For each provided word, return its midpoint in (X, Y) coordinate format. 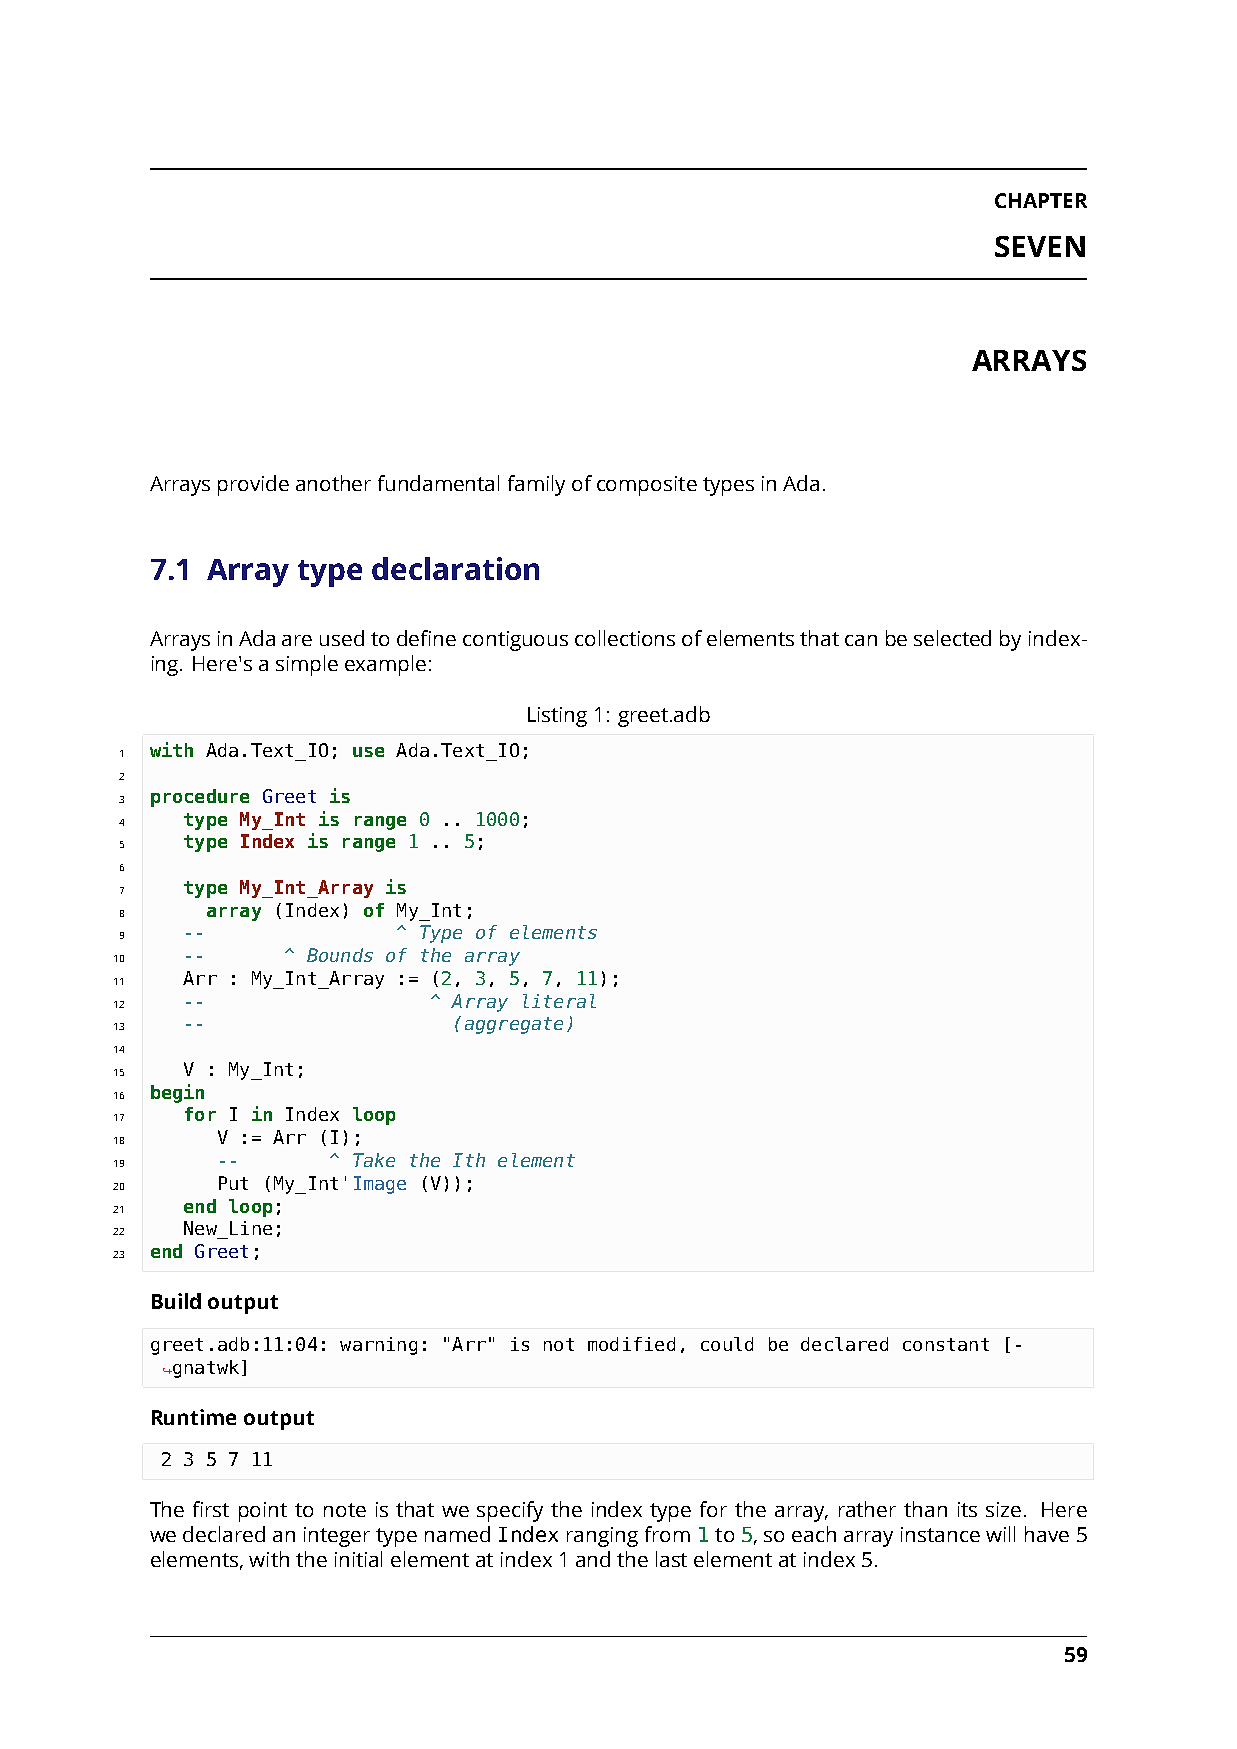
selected (952, 638)
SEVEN (1040, 246)
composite (647, 486)
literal (559, 1001)
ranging (602, 1537)
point (263, 1512)
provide (253, 485)
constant (946, 1344)
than (925, 1509)
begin (177, 1093)
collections (625, 638)
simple (307, 665)
